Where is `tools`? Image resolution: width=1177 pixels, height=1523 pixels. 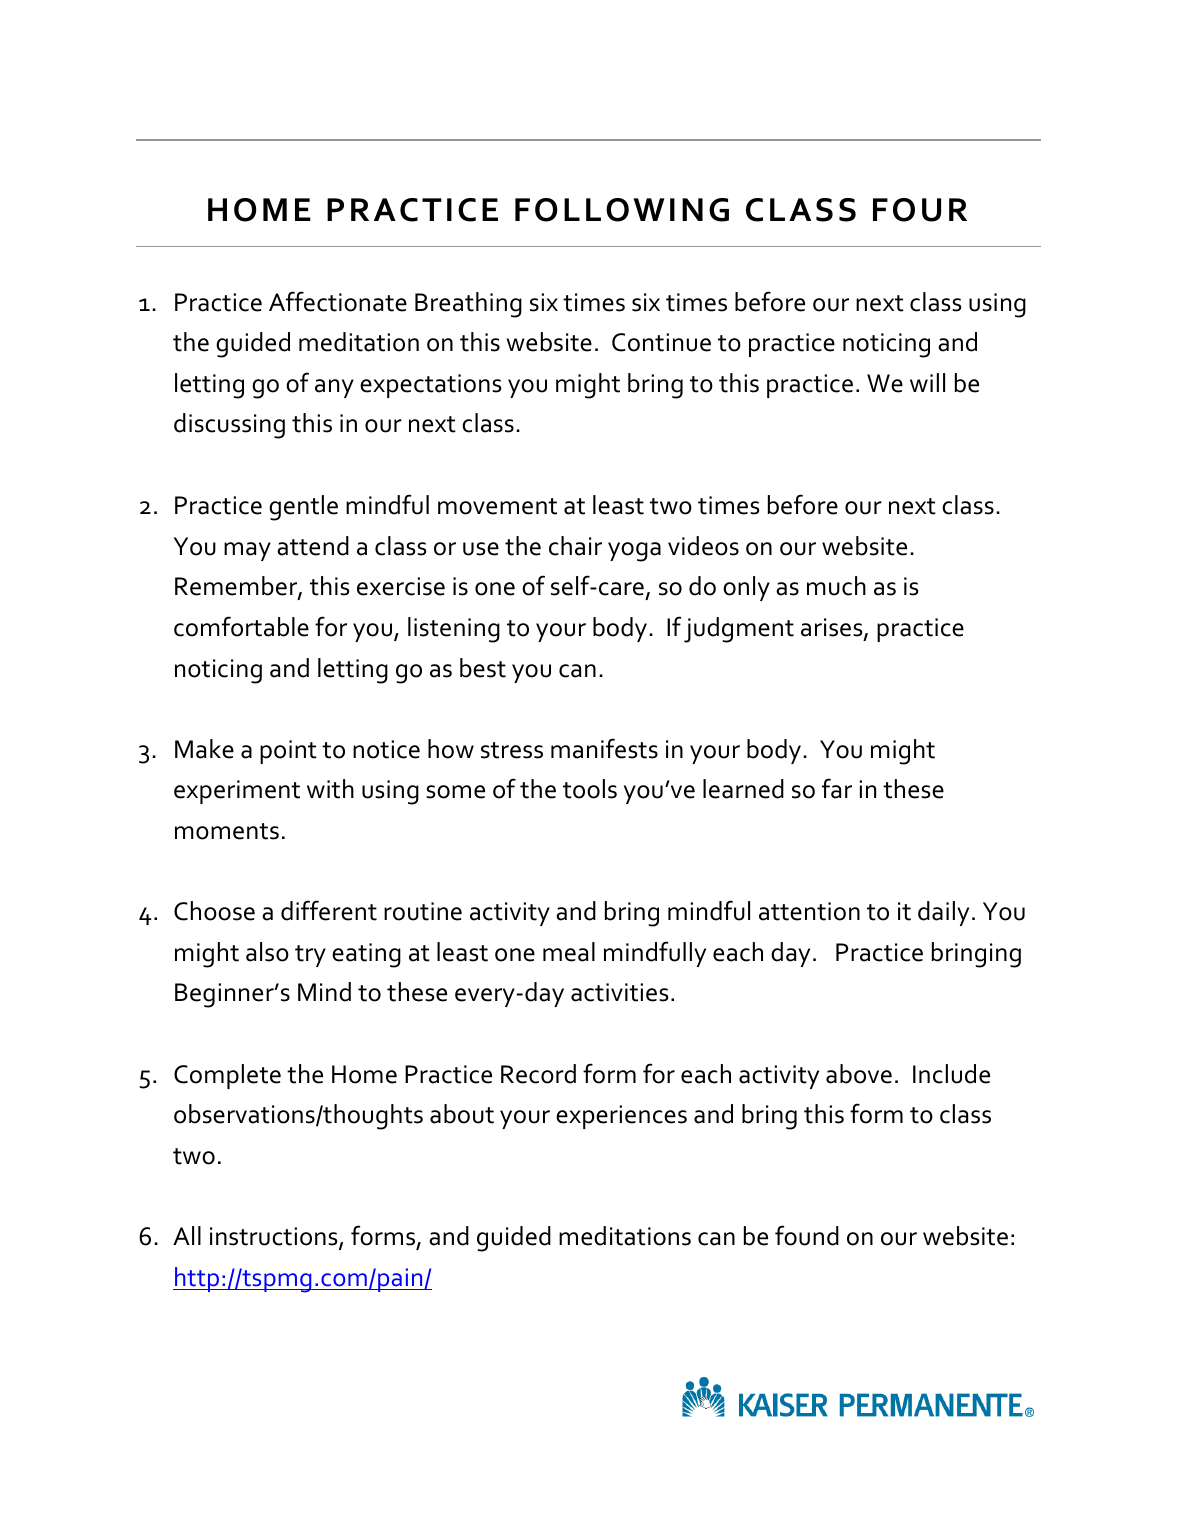 tools is located at coordinates (590, 789).
